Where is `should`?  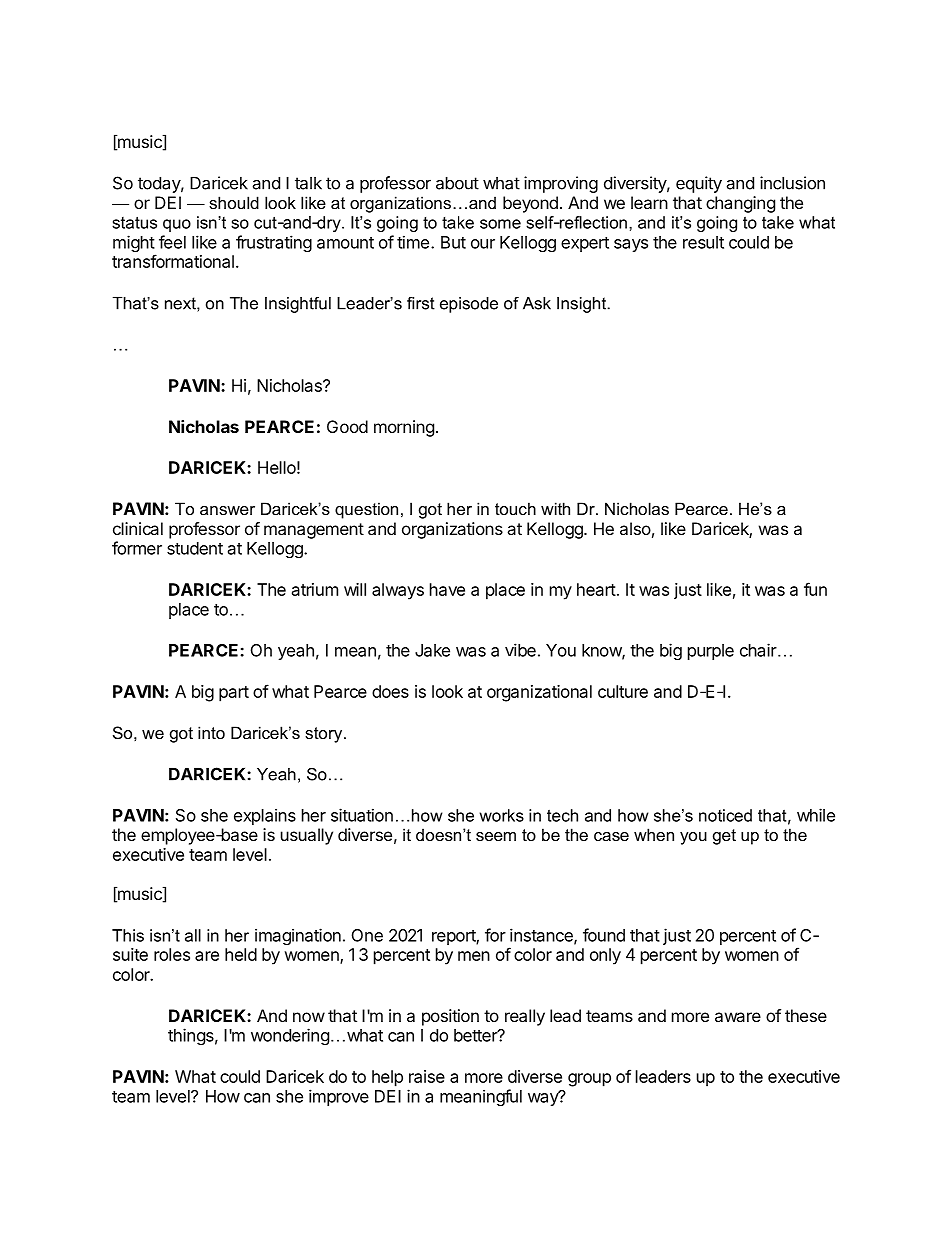
should is located at coordinates (234, 202).
